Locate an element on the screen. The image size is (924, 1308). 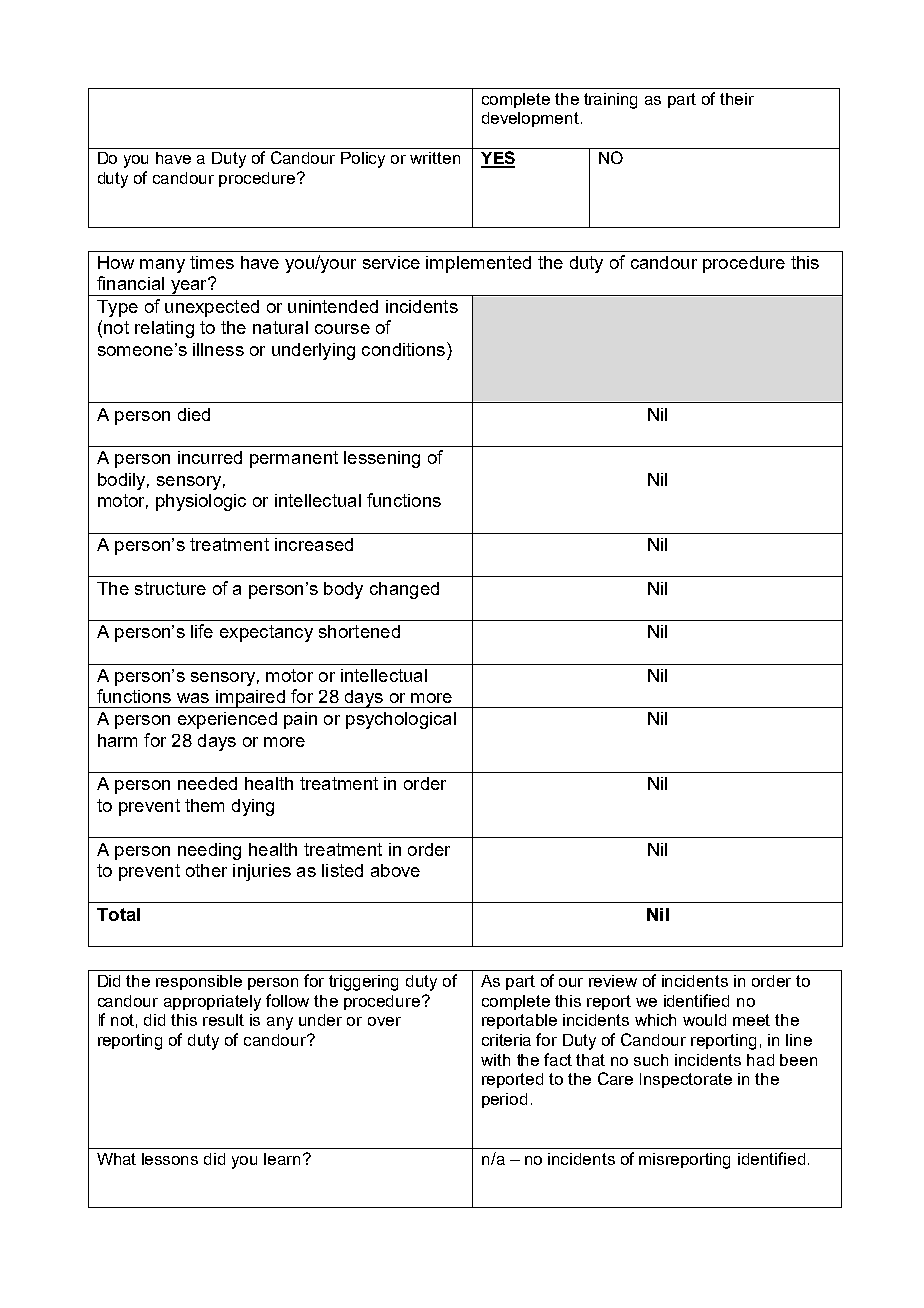
implemented is located at coordinates (478, 264).
